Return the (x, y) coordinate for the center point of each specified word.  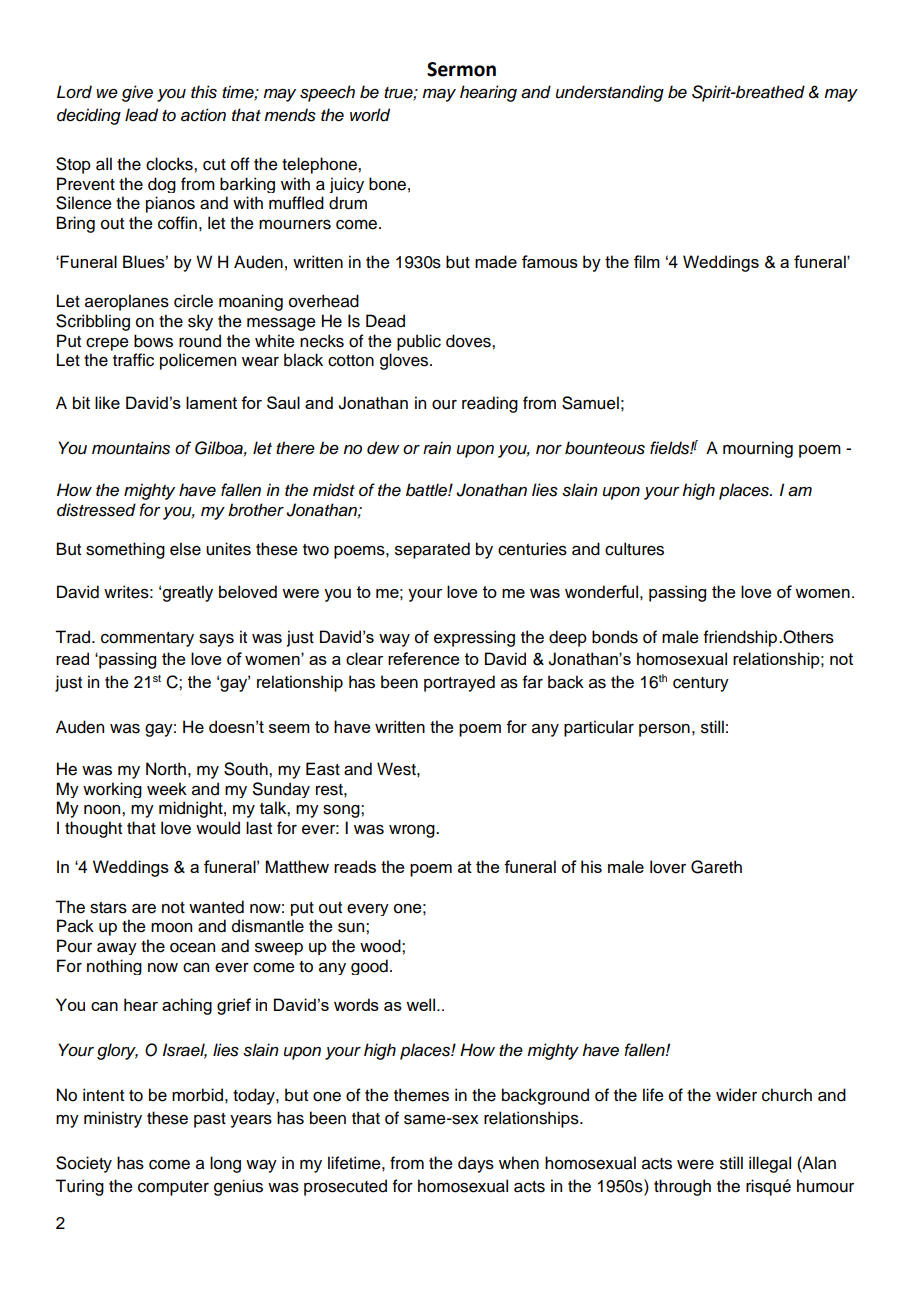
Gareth (716, 867)
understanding (610, 93)
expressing (474, 638)
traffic (133, 360)
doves (469, 341)
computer (173, 1188)
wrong (413, 831)
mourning (758, 449)
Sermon (461, 69)
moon (171, 928)
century (701, 684)
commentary (147, 639)
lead (141, 115)
